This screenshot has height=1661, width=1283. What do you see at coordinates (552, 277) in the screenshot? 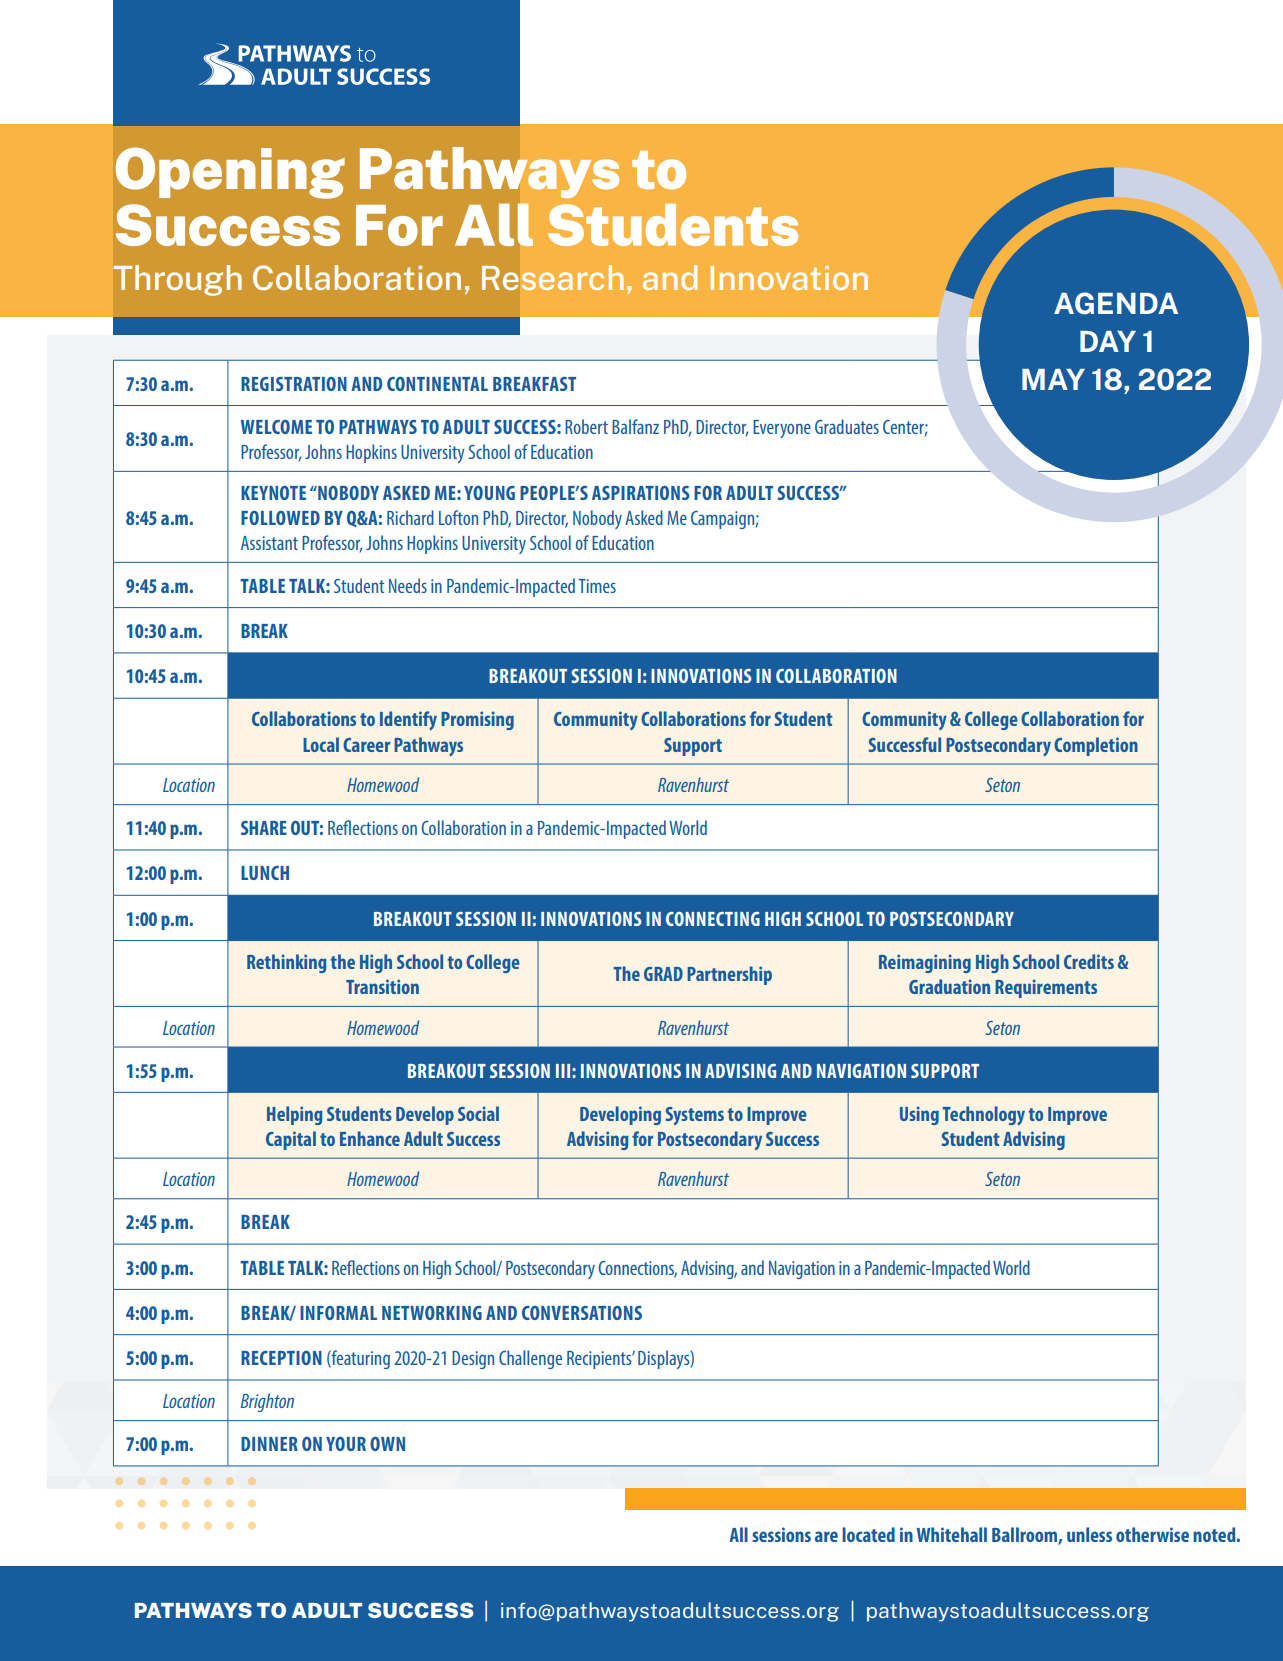
I see `Research` at bounding box center [552, 277].
